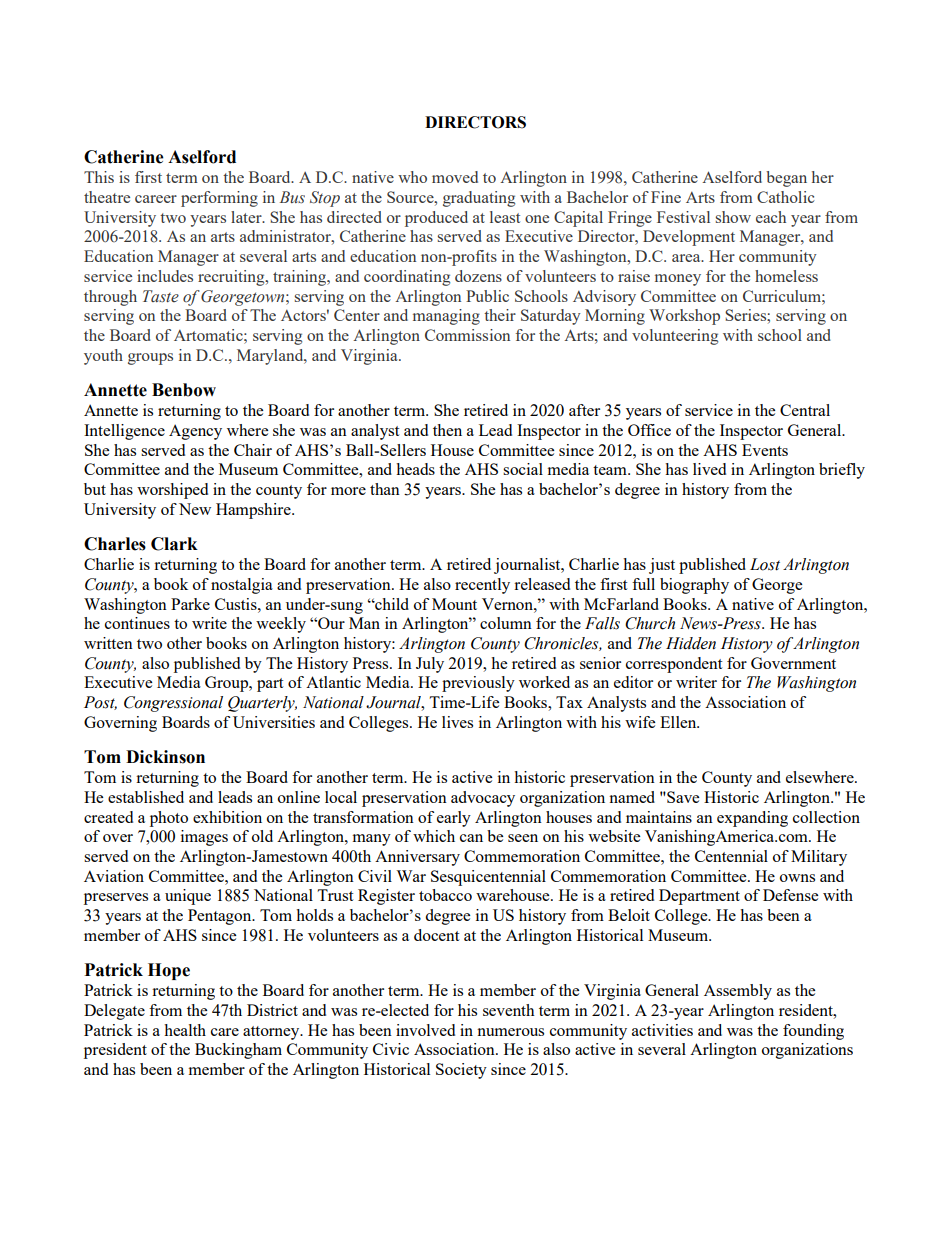 The width and height of the image is (952, 1233). I want to click on graduating, so click(479, 199).
